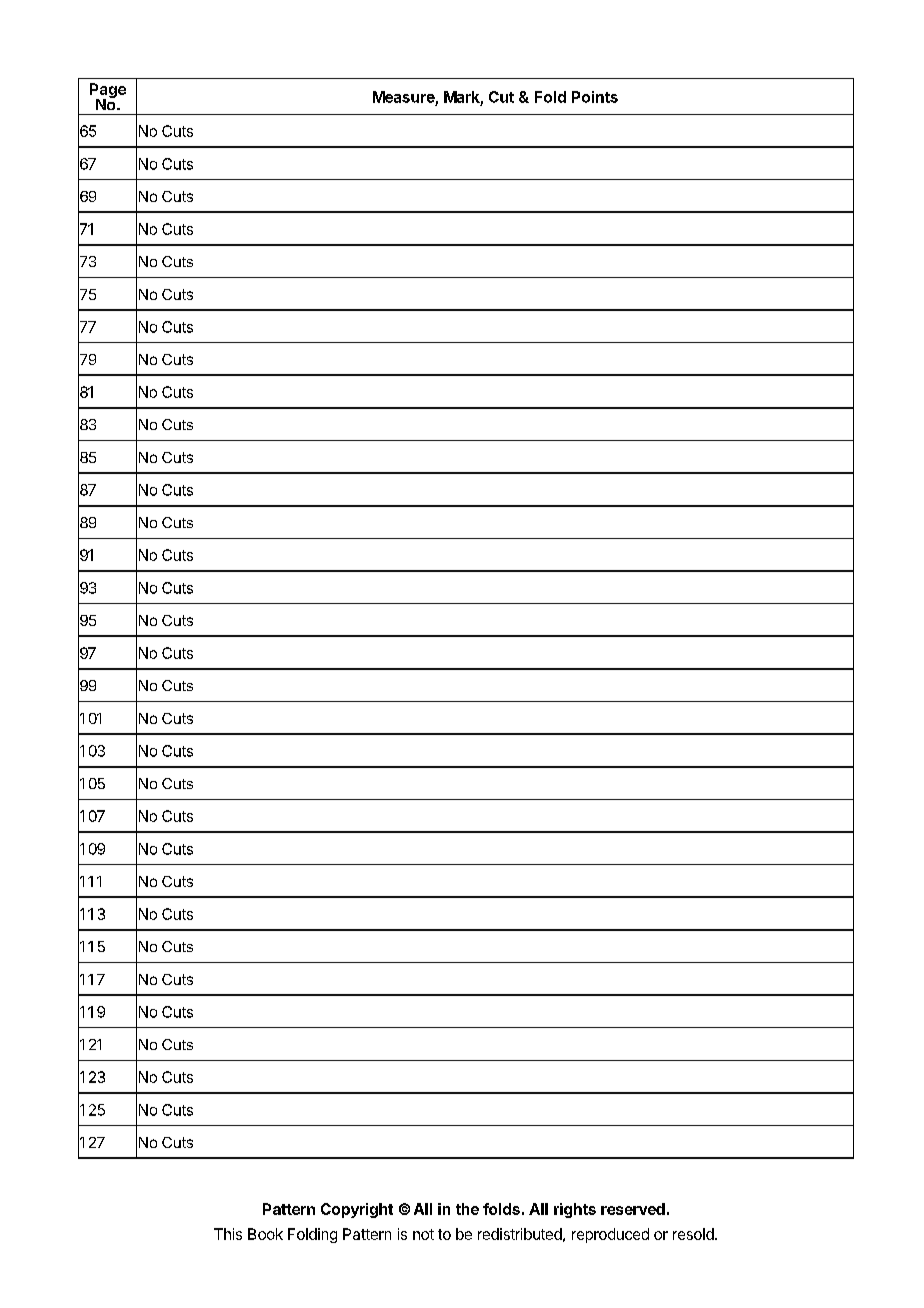  What do you see at coordinates (423, 1234) in the screenshot?
I see `not` at bounding box center [423, 1234].
